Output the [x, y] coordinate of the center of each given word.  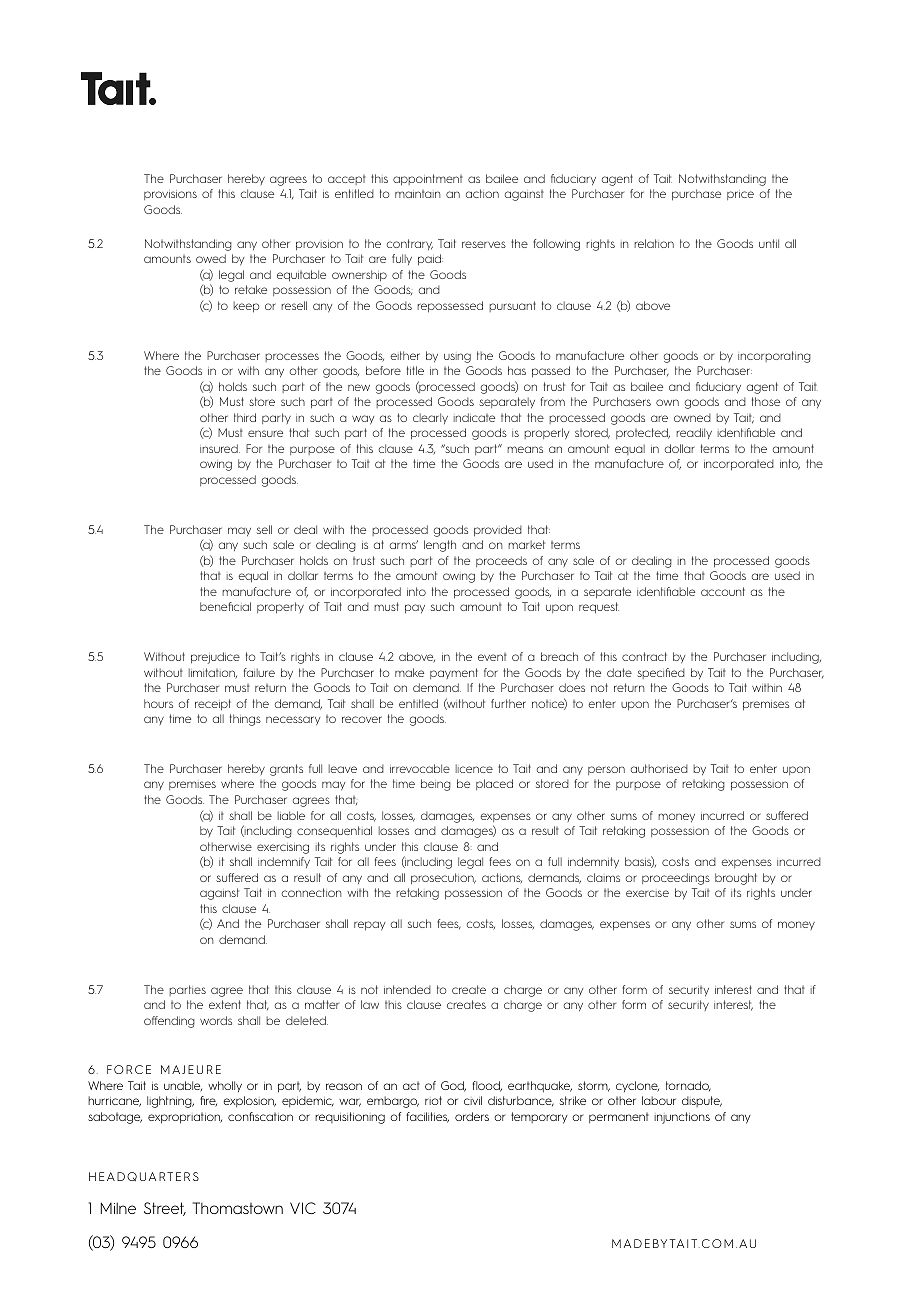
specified [661, 673]
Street [165, 1209]
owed [211, 258]
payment [454, 673]
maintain [417, 194]
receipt [213, 705]
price [740, 195]
